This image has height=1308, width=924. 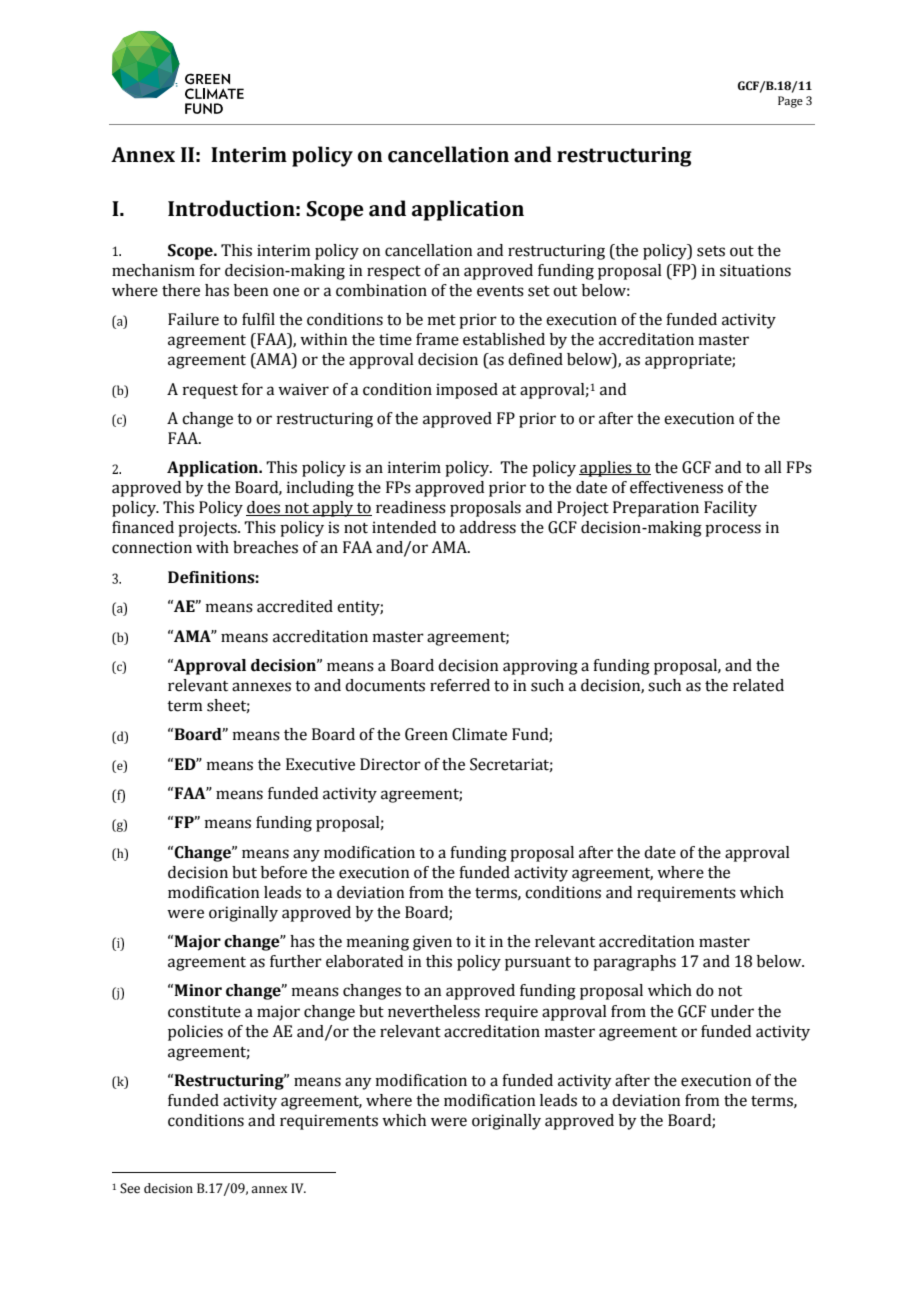 I want to click on mechanism, so click(x=153, y=270).
